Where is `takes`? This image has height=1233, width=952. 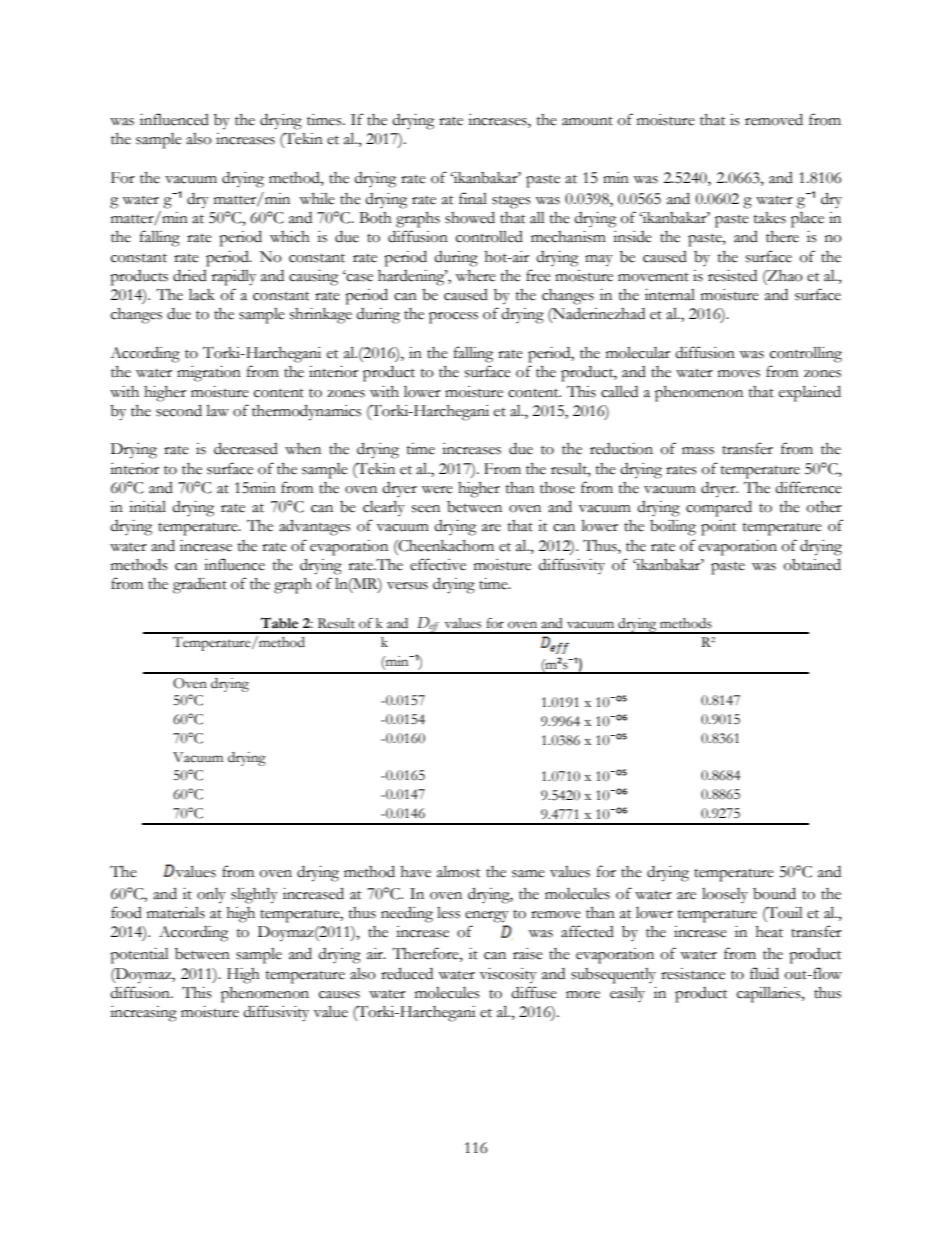
takes is located at coordinates (770, 218).
